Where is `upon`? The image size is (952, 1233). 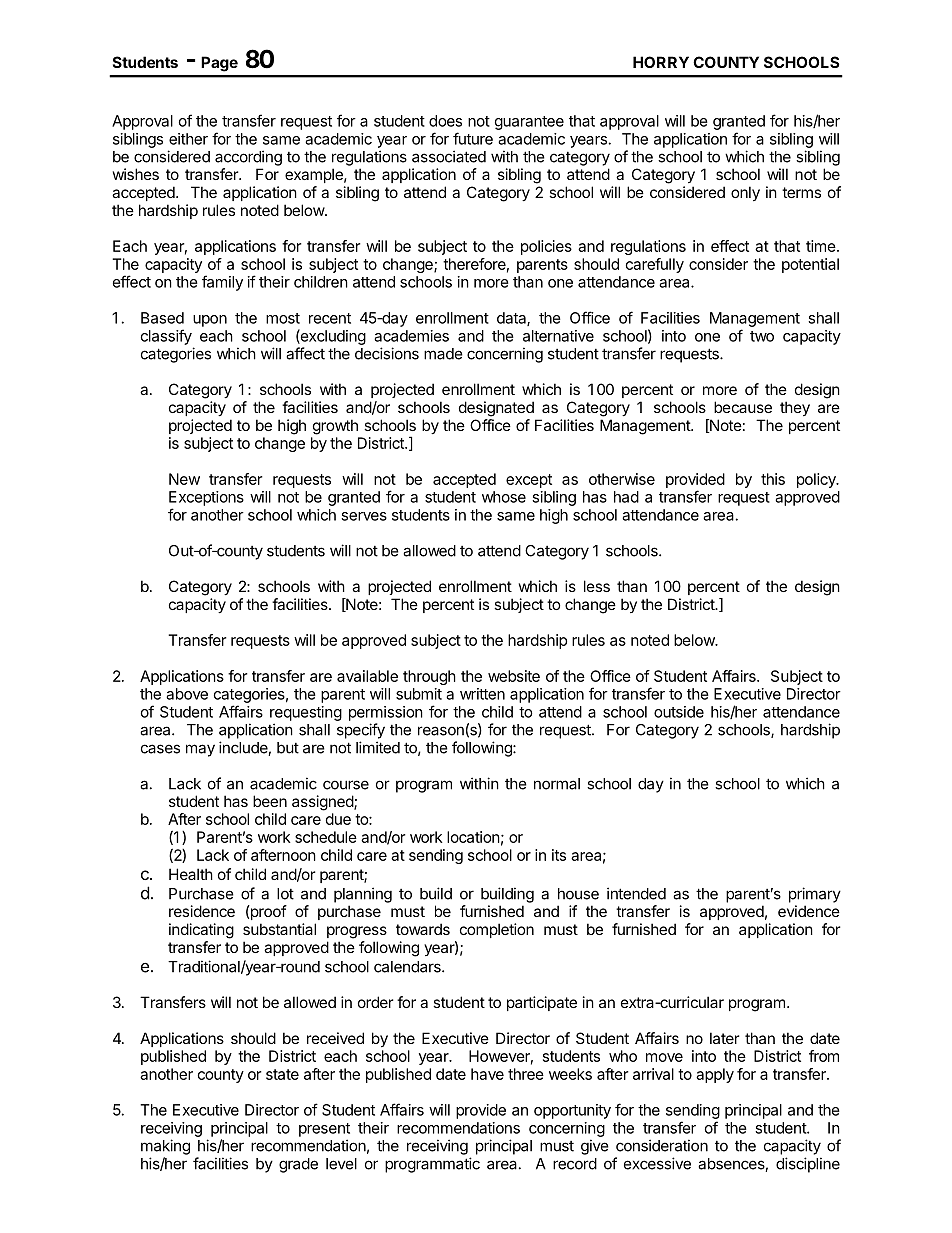
upon is located at coordinates (210, 321).
